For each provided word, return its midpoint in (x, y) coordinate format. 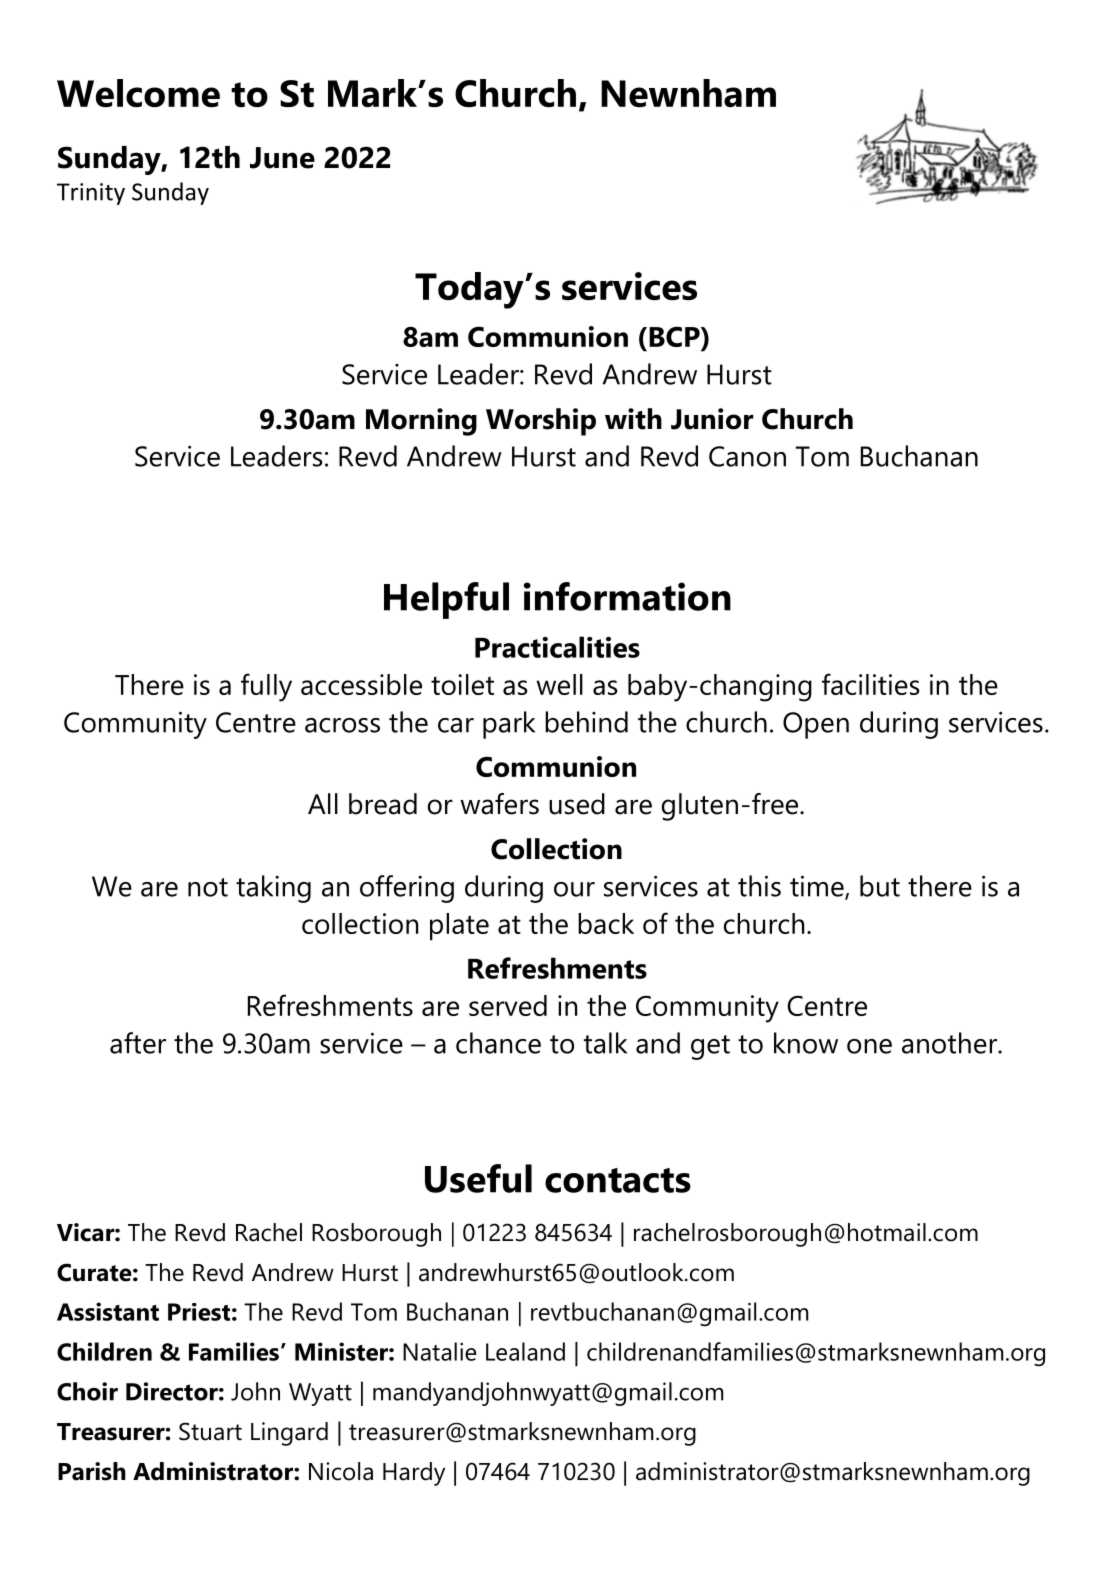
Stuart (210, 1431)
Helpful (446, 600)
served (508, 1005)
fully (266, 687)
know (806, 1043)
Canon (747, 456)
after (138, 1043)
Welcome (138, 93)
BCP (675, 338)
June (282, 158)
